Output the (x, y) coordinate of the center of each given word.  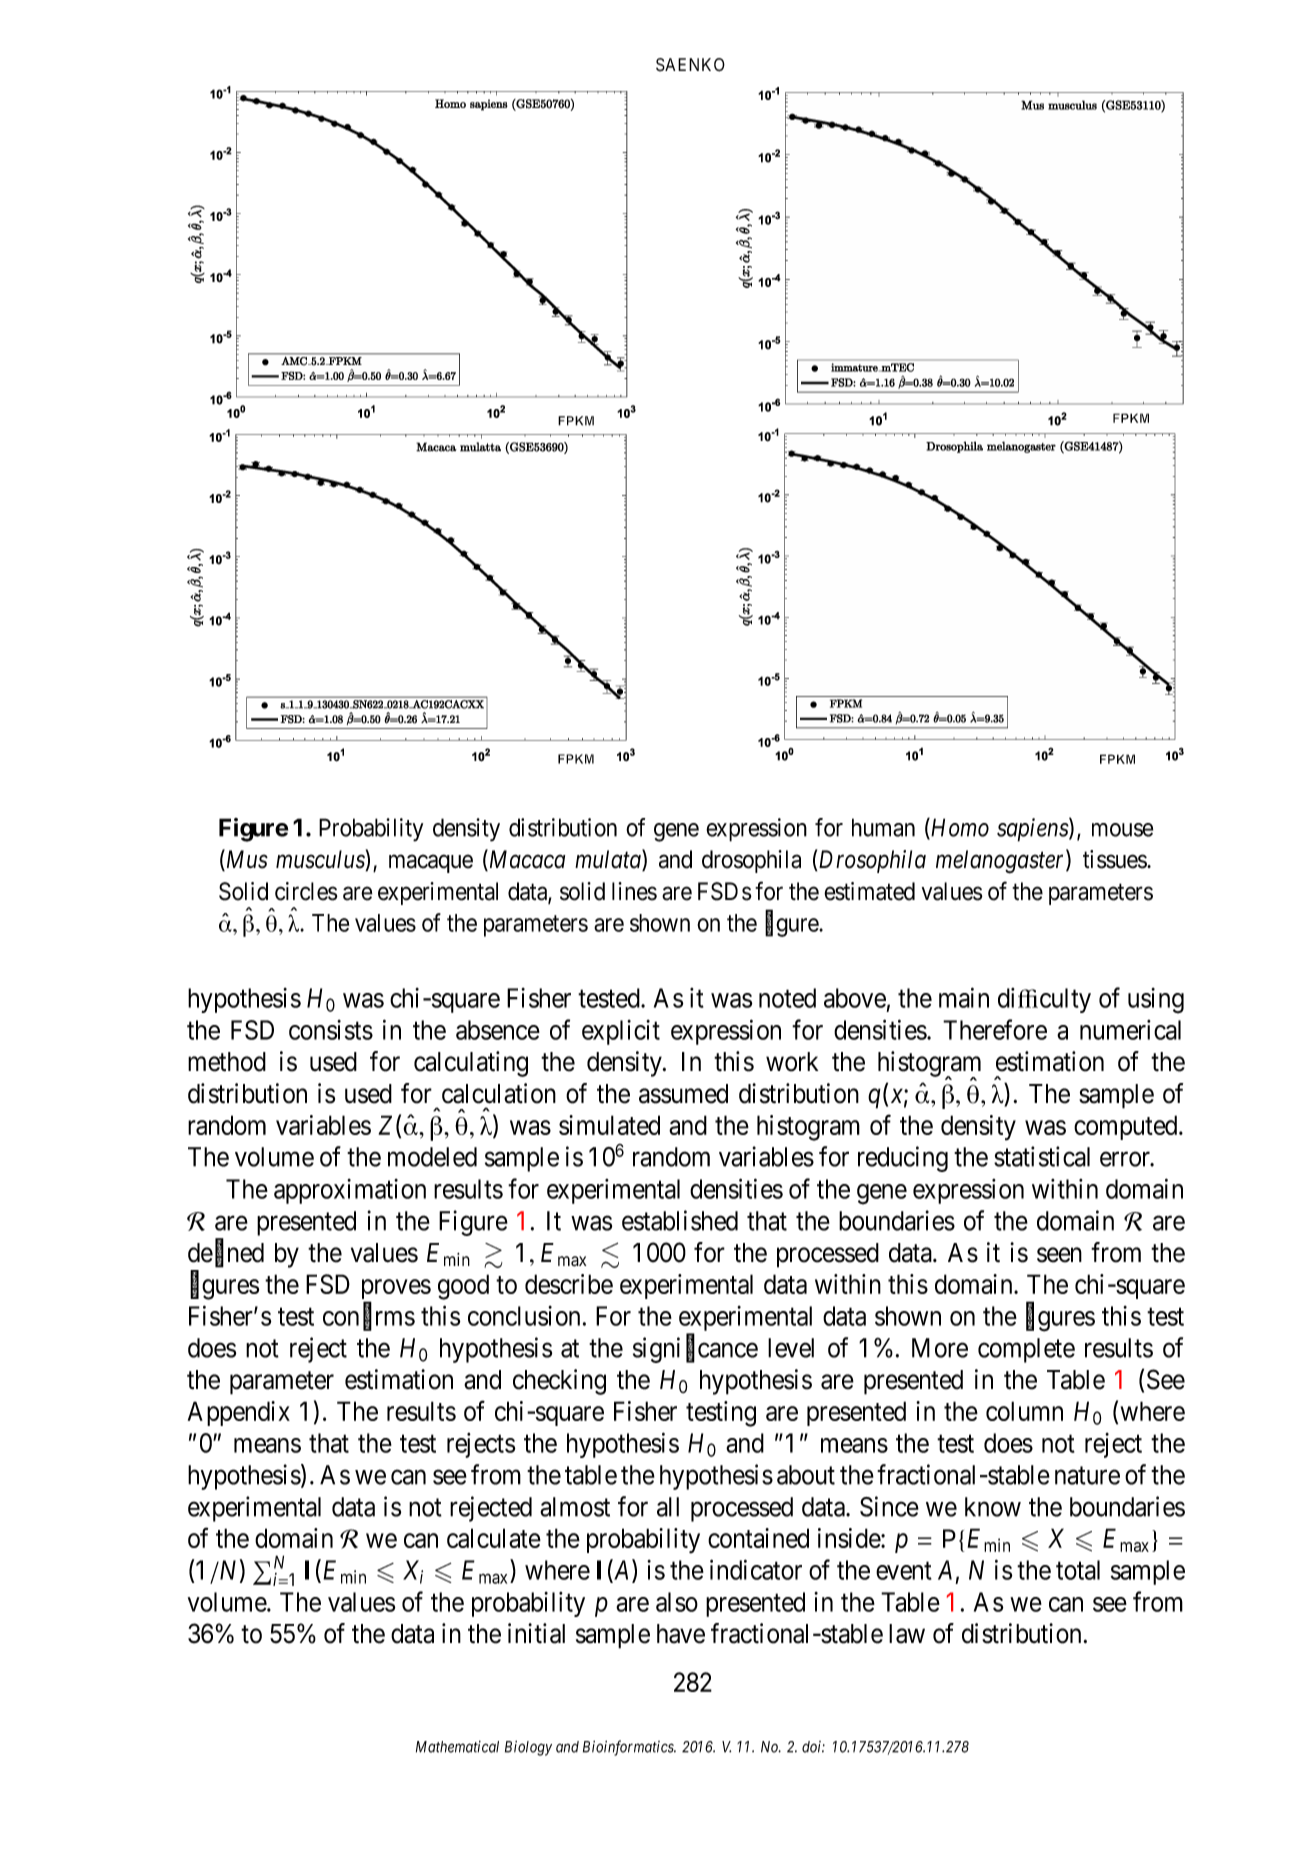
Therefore (995, 1029)
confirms (369, 1316)
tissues (1115, 859)
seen (1059, 1255)
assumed (683, 1094)
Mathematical (457, 1747)
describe (569, 1284)
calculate (494, 1538)
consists (331, 1030)
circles (306, 891)
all (668, 1507)
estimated (869, 891)
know (993, 1507)
